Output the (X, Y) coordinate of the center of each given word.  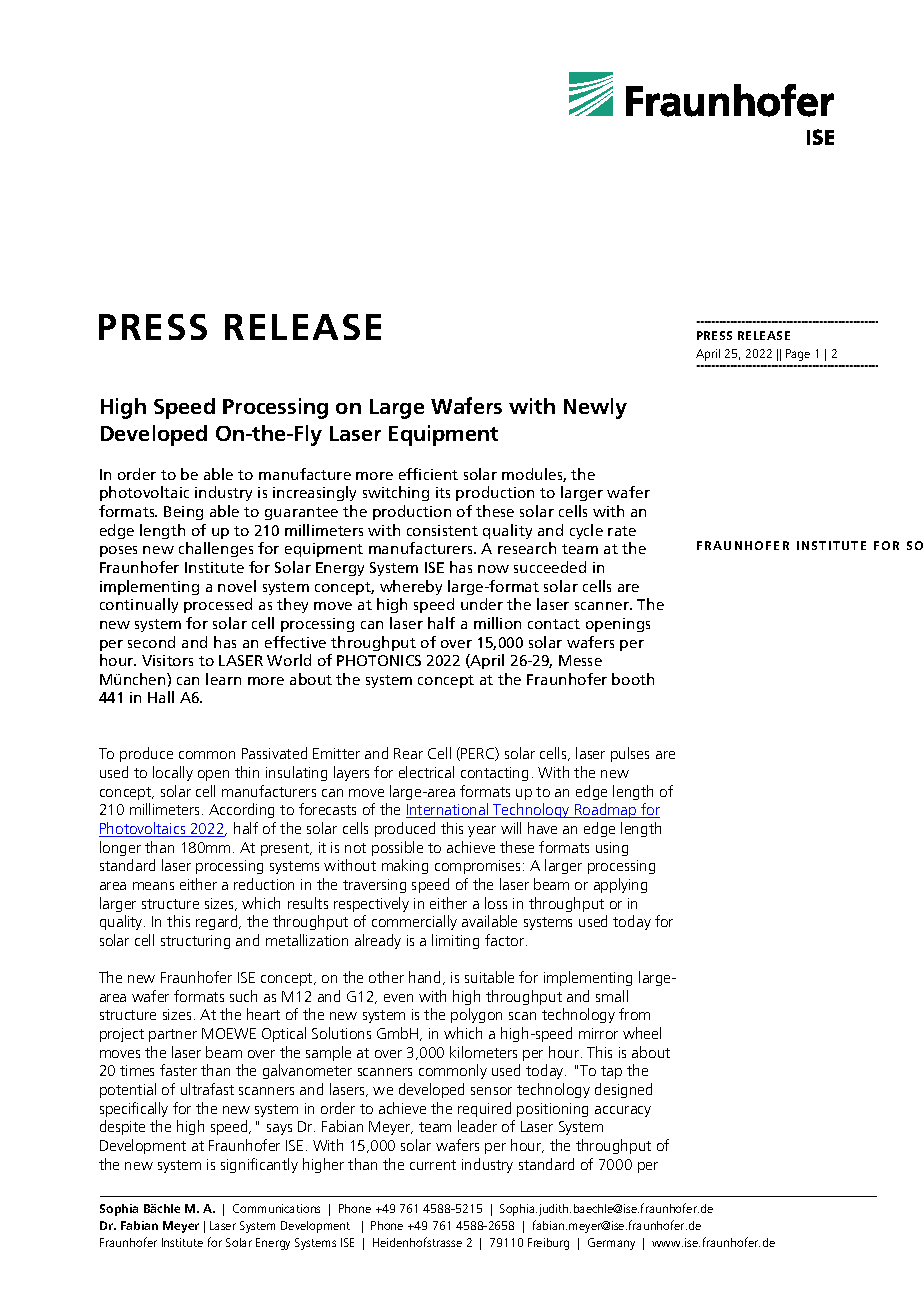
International (448, 810)
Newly (595, 408)
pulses (630, 754)
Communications (276, 1208)
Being (183, 513)
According (241, 810)
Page (798, 355)
